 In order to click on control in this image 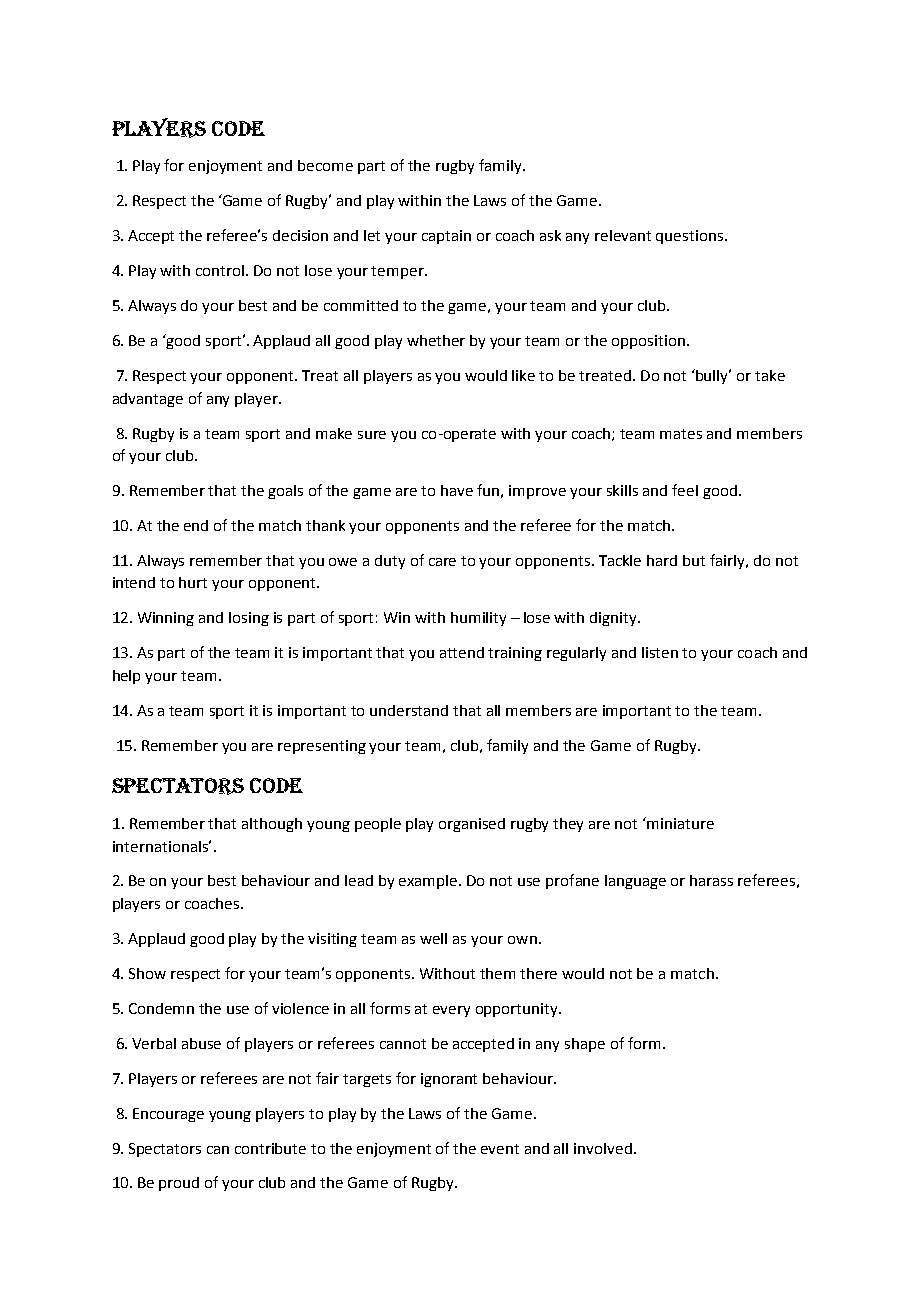, I will do `click(221, 270)`.
